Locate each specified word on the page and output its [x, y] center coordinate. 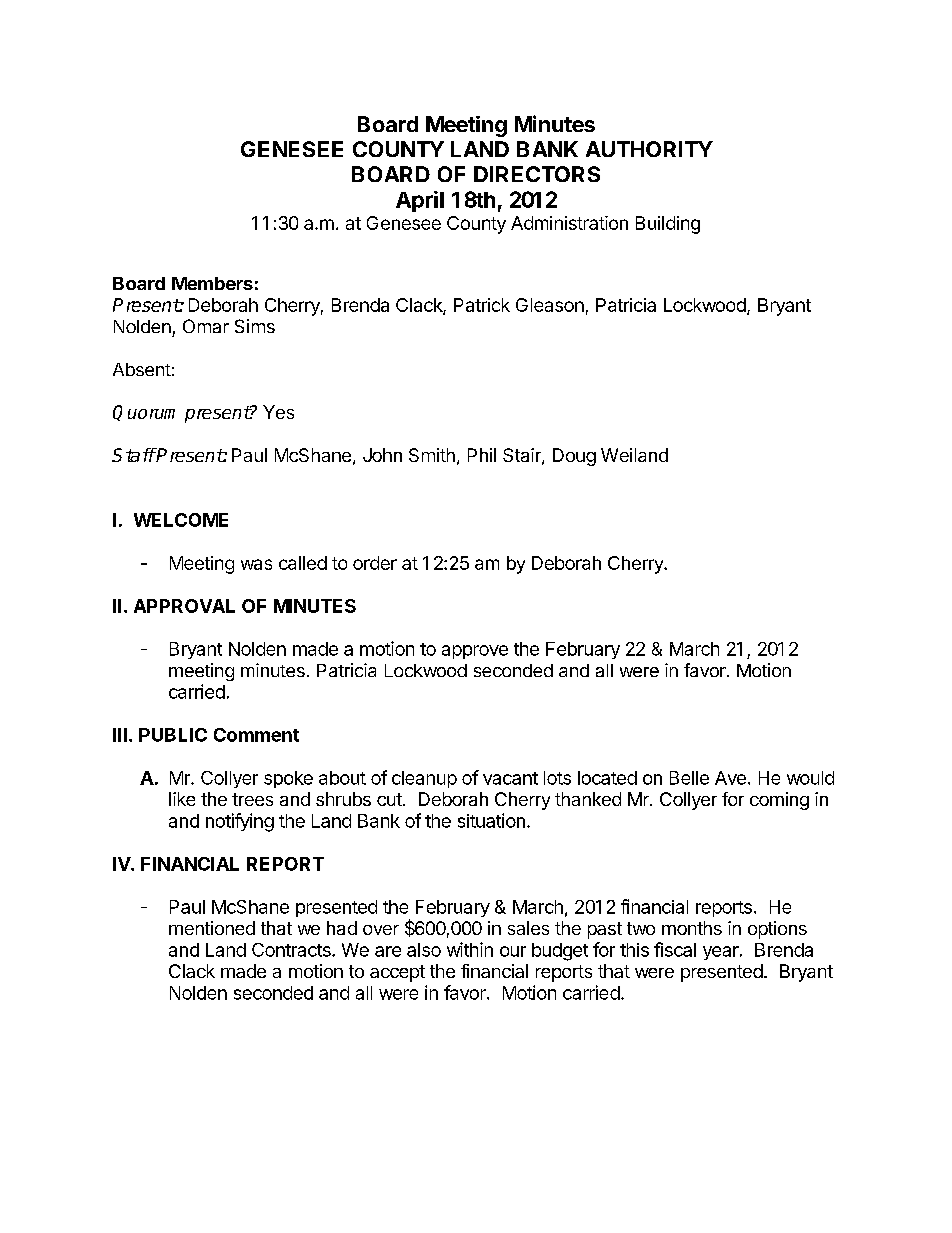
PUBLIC [173, 735]
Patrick [482, 305]
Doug [574, 457]
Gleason [550, 305]
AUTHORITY [649, 149]
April [420, 201]
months [692, 928]
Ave [730, 778]
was [256, 564]
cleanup [424, 779]
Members [212, 283]
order [375, 563]
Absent [142, 369]
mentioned [212, 928]
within [470, 949]
